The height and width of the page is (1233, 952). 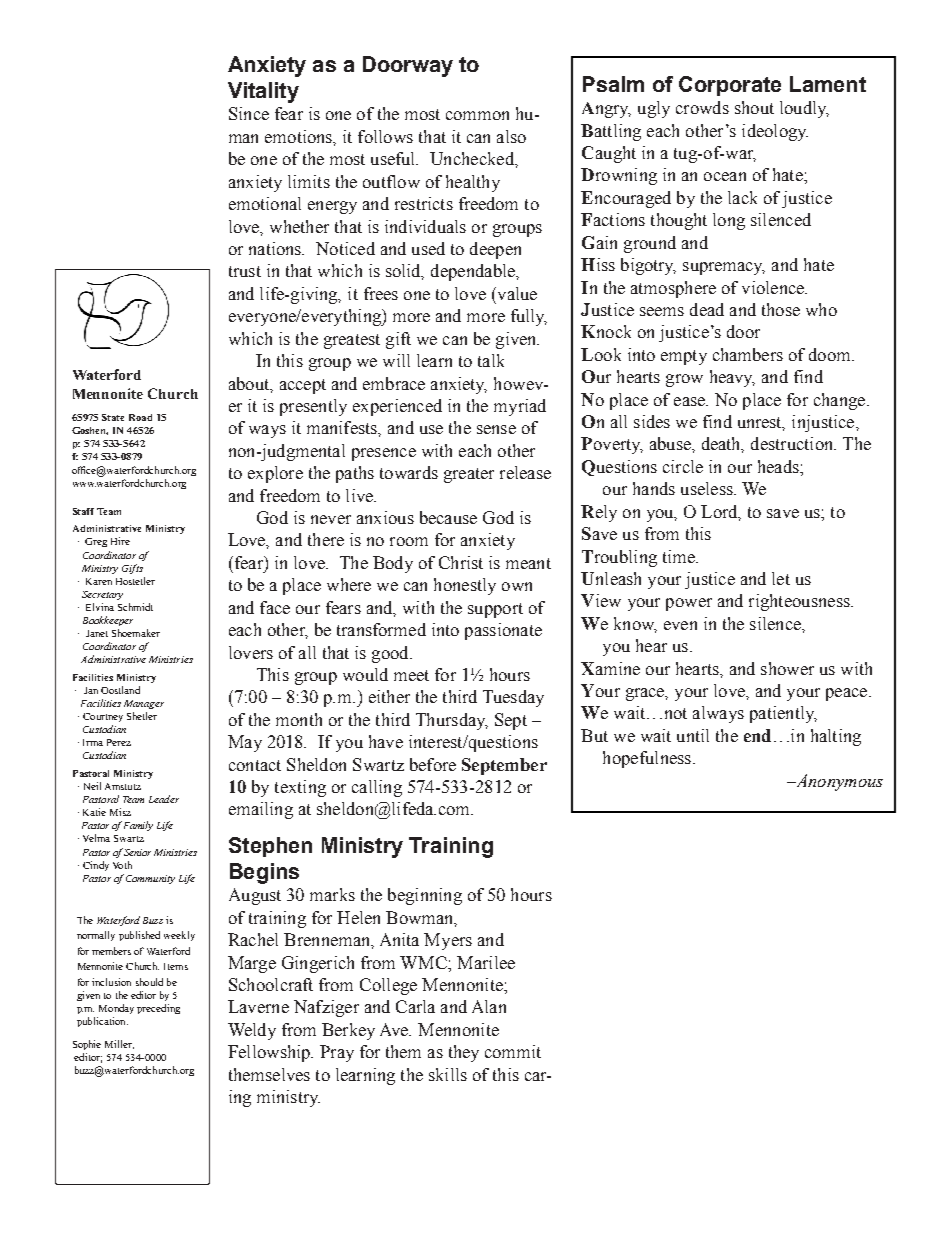 What do you see at coordinates (464, 1053) in the page?
I see `they` at bounding box center [464, 1053].
